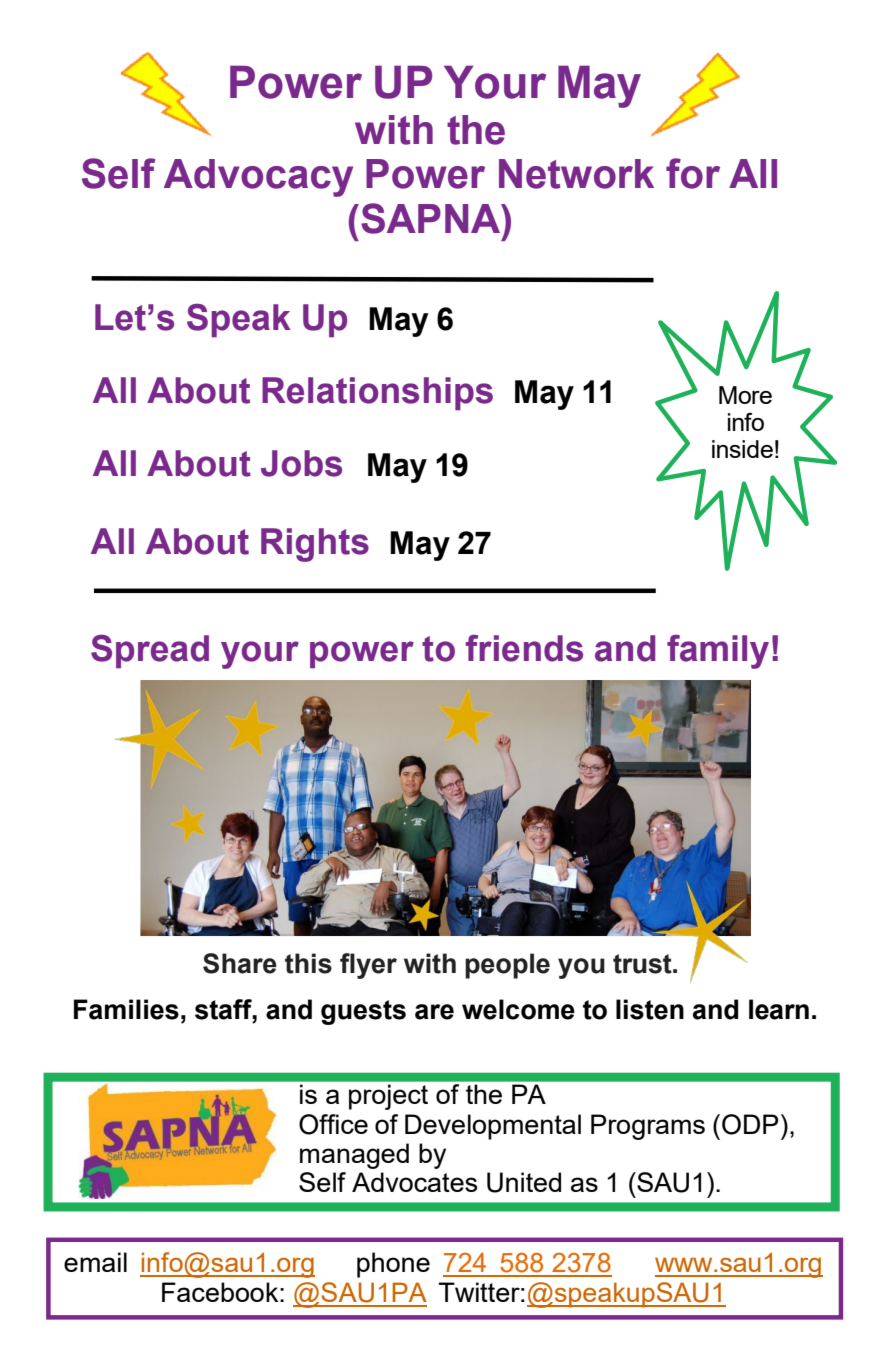 The width and height of the page is (887, 1372). Describe the element at coordinates (779, 1009) in the page. I see `learn` at that location.
